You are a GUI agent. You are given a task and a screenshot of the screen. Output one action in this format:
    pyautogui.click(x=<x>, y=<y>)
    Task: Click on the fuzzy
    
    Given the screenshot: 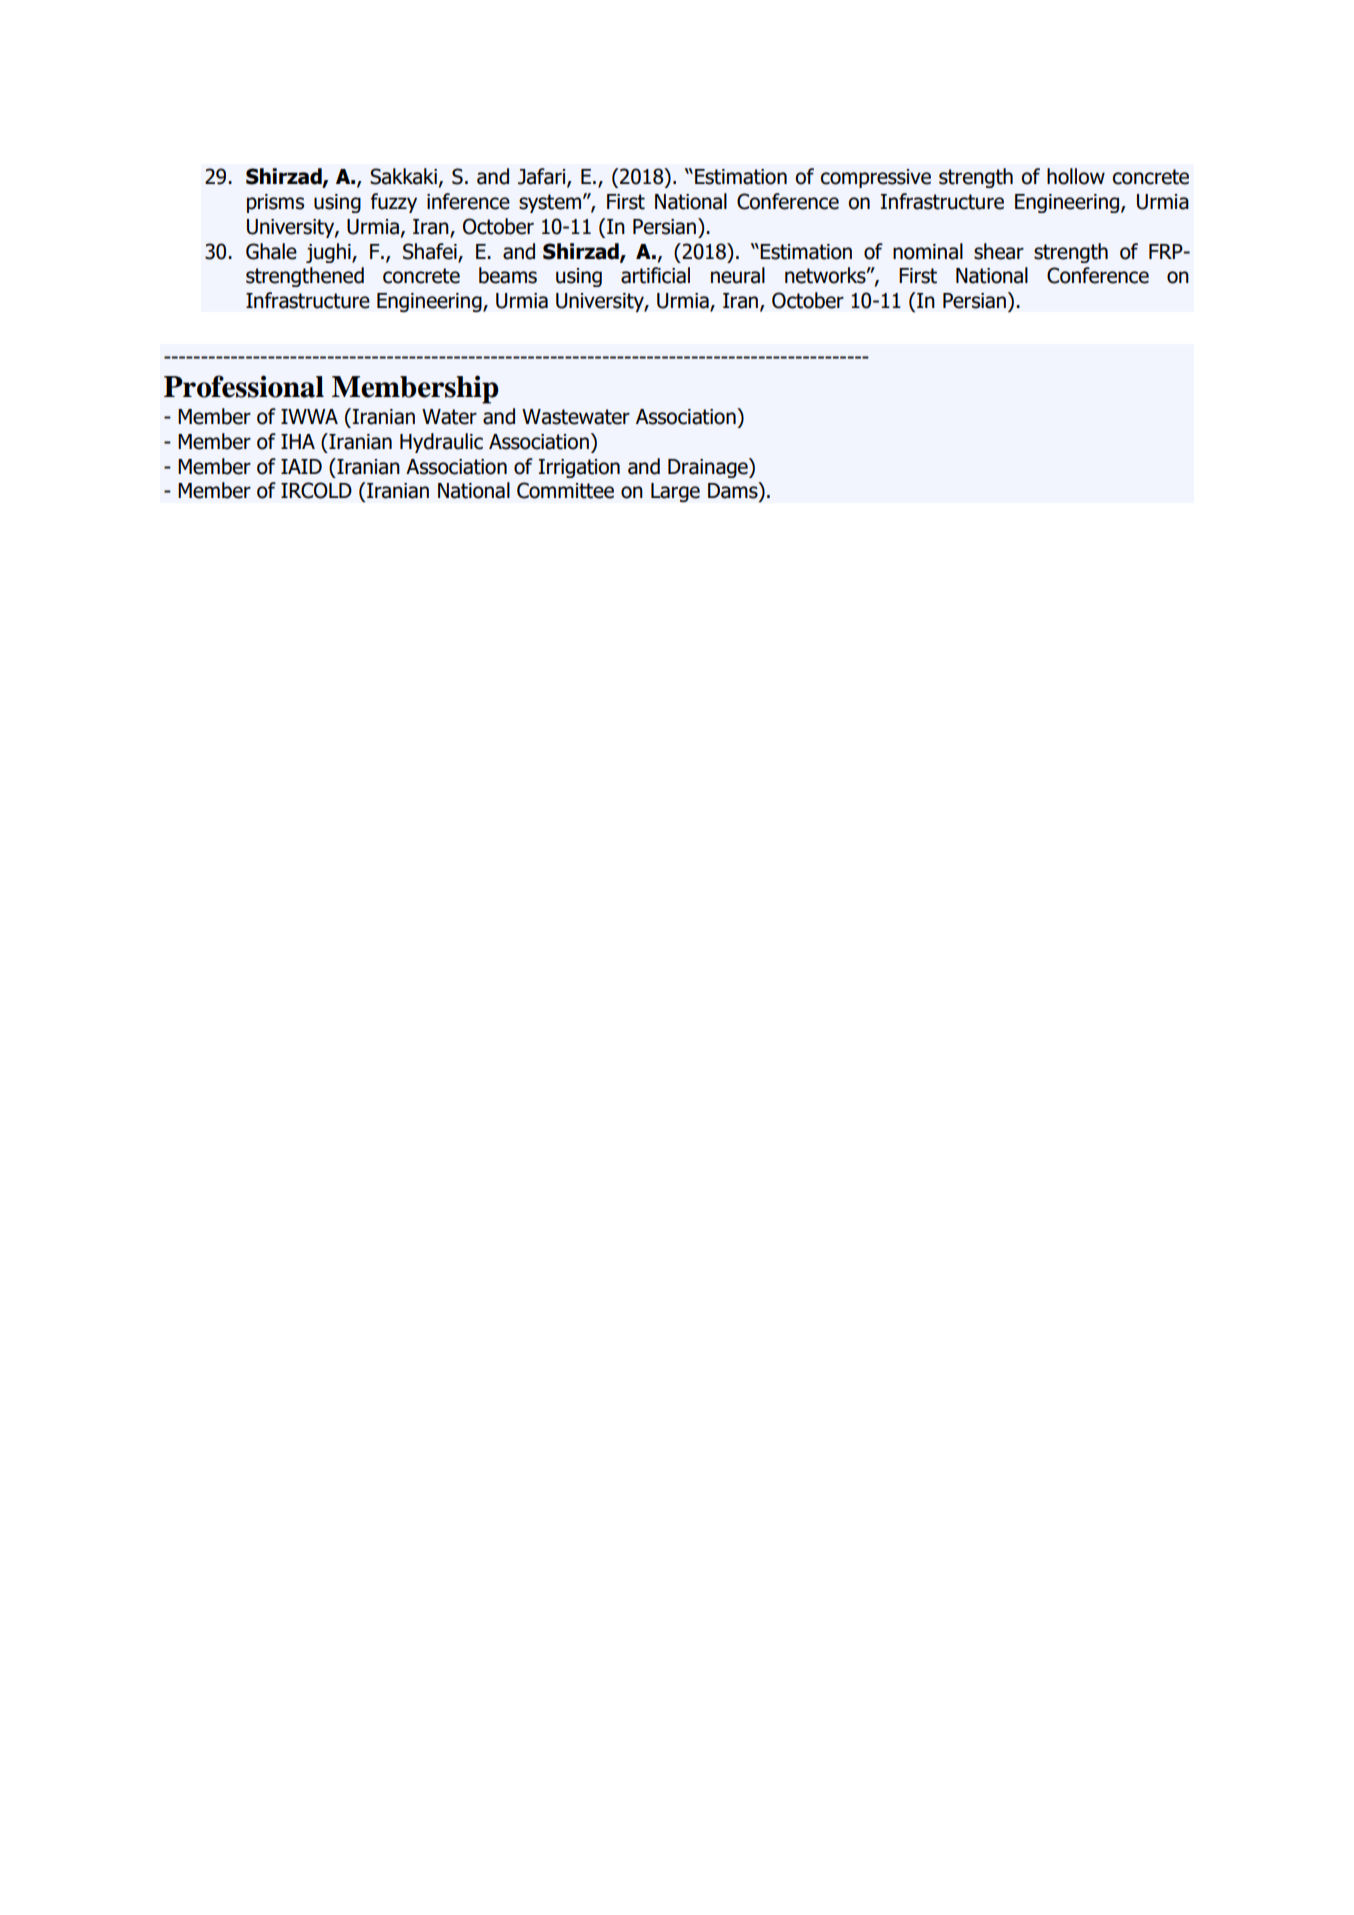 What is the action you would take?
    pyautogui.click(x=394, y=203)
